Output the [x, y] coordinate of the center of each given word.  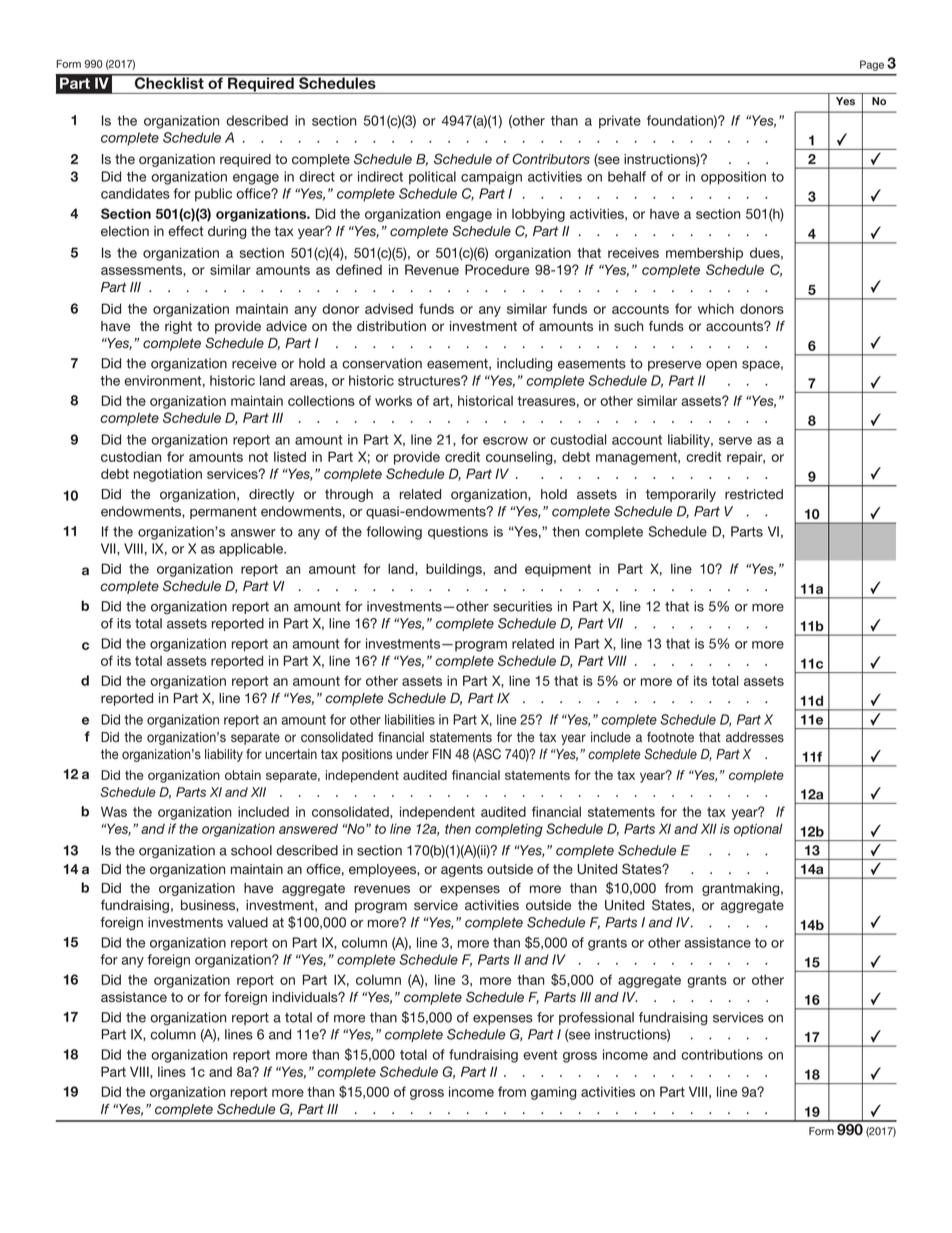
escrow [505, 441]
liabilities [410, 719]
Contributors [551, 159]
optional [758, 830]
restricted [754, 494]
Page [872, 65]
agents [462, 870]
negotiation [168, 475]
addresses [755, 737]
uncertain [291, 754]
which [716, 308]
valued [247, 922]
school [251, 850]
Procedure [497, 269]
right [178, 327]
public [213, 195]
